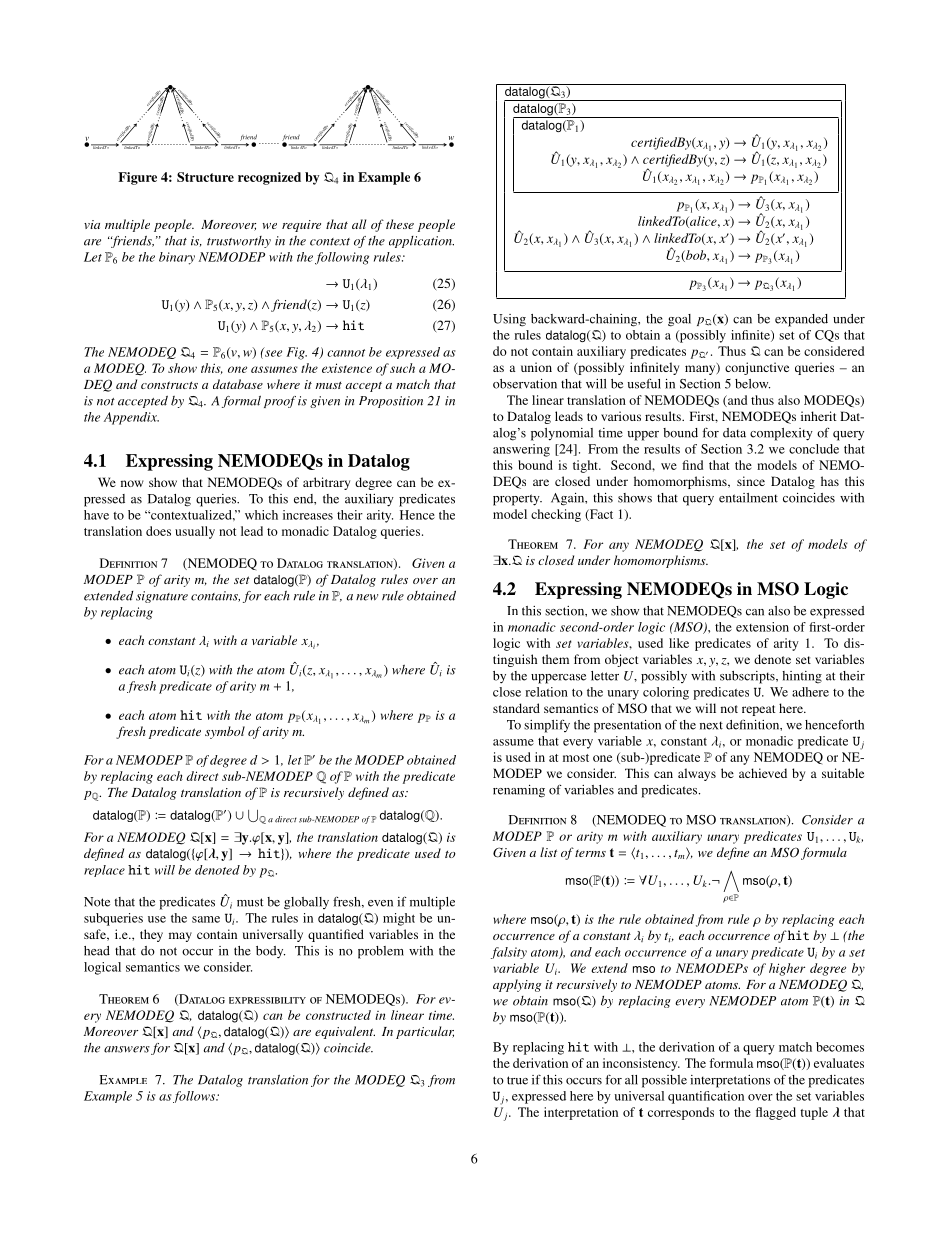 Image resolution: width=952 pixels, height=1233 pixels. What do you see at coordinates (162, 597) in the document?
I see `signature` at bounding box center [162, 597].
